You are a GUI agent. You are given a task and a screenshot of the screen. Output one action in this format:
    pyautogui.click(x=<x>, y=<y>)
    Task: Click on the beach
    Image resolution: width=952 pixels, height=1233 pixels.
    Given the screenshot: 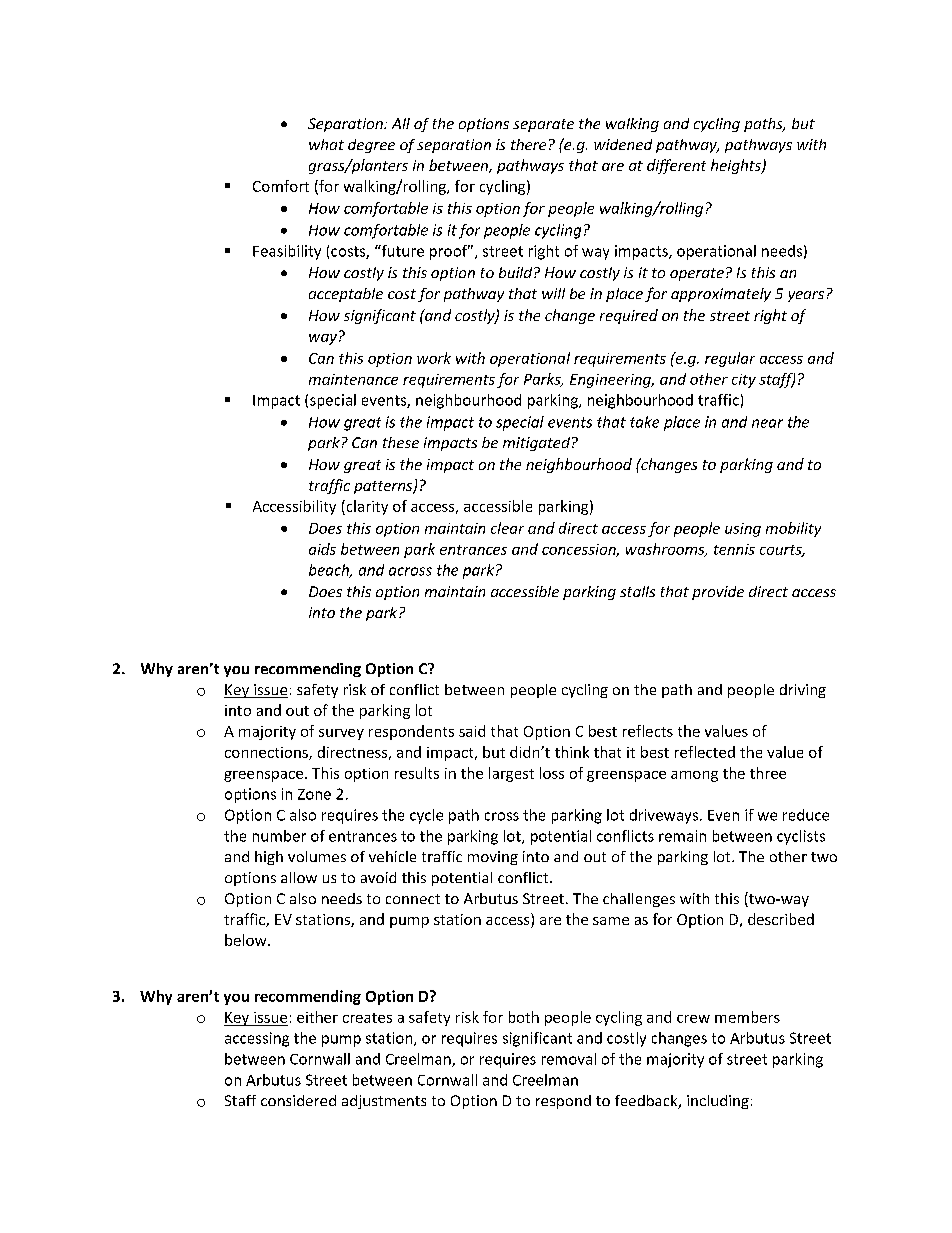 What is the action you would take?
    pyautogui.click(x=330, y=571)
